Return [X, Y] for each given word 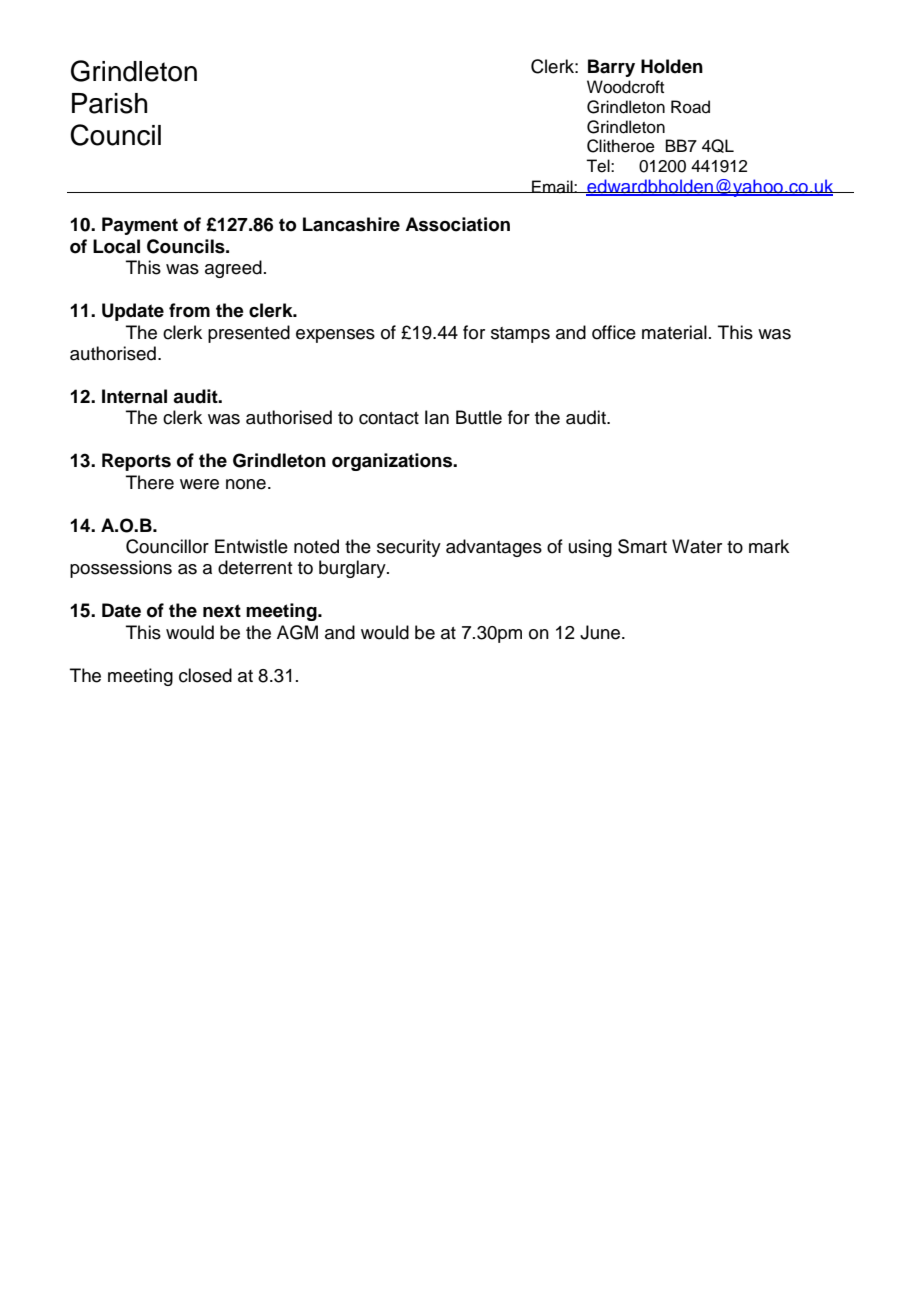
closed [205, 675]
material [674, 332]
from [189, 310]
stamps [520, 335]
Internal [134, 396]
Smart [642, 546]
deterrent [255, 567]
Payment [140, 226]
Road [690, 107]
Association [457, 224]
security [409, 548]
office [614, 332]
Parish [109, 103]
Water [697, 546]
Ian [437, 417]
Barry [611, 68]
